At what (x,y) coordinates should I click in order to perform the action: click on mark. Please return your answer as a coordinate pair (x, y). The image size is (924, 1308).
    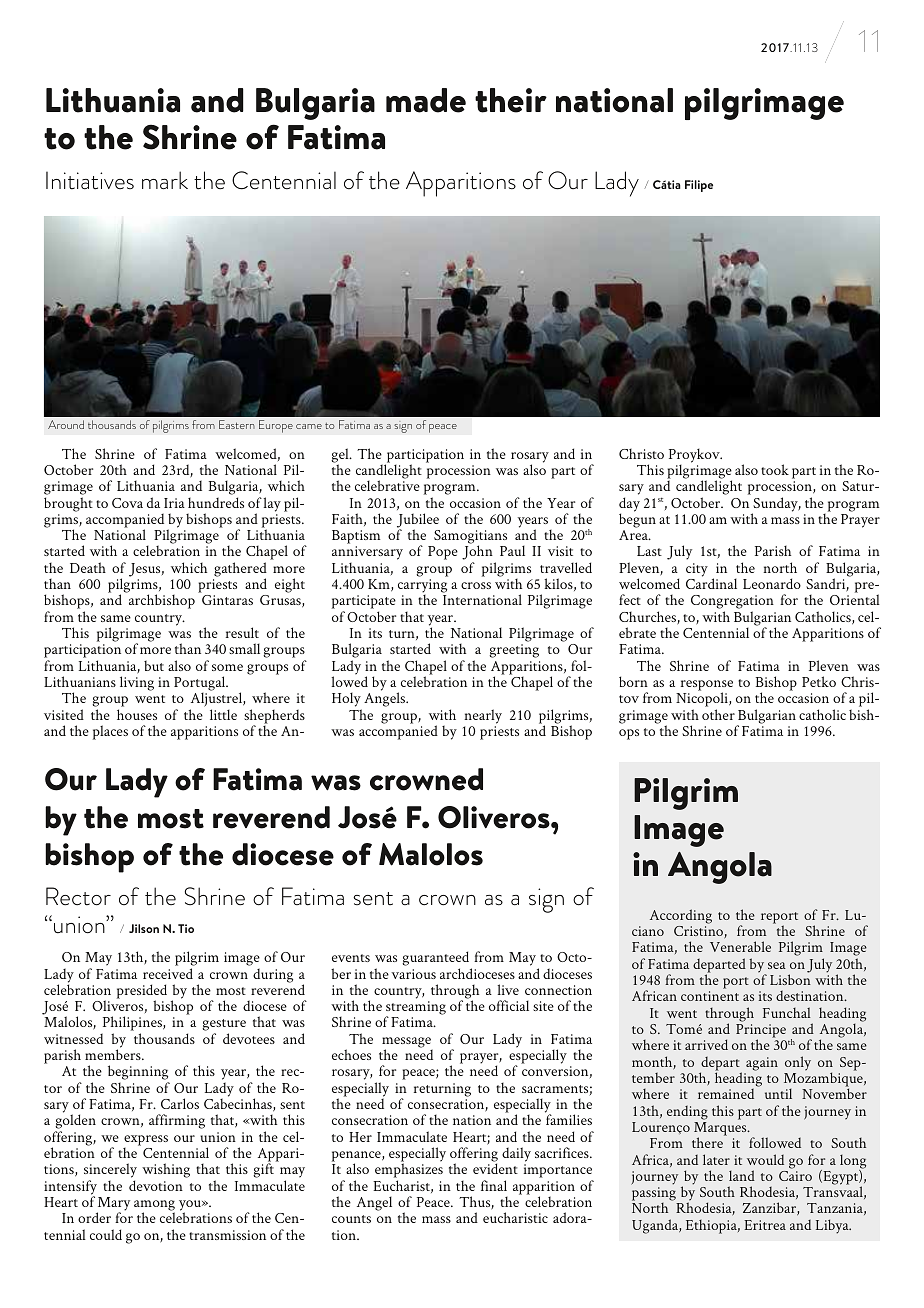
    Looking at the image, I should click on (165, 180).
